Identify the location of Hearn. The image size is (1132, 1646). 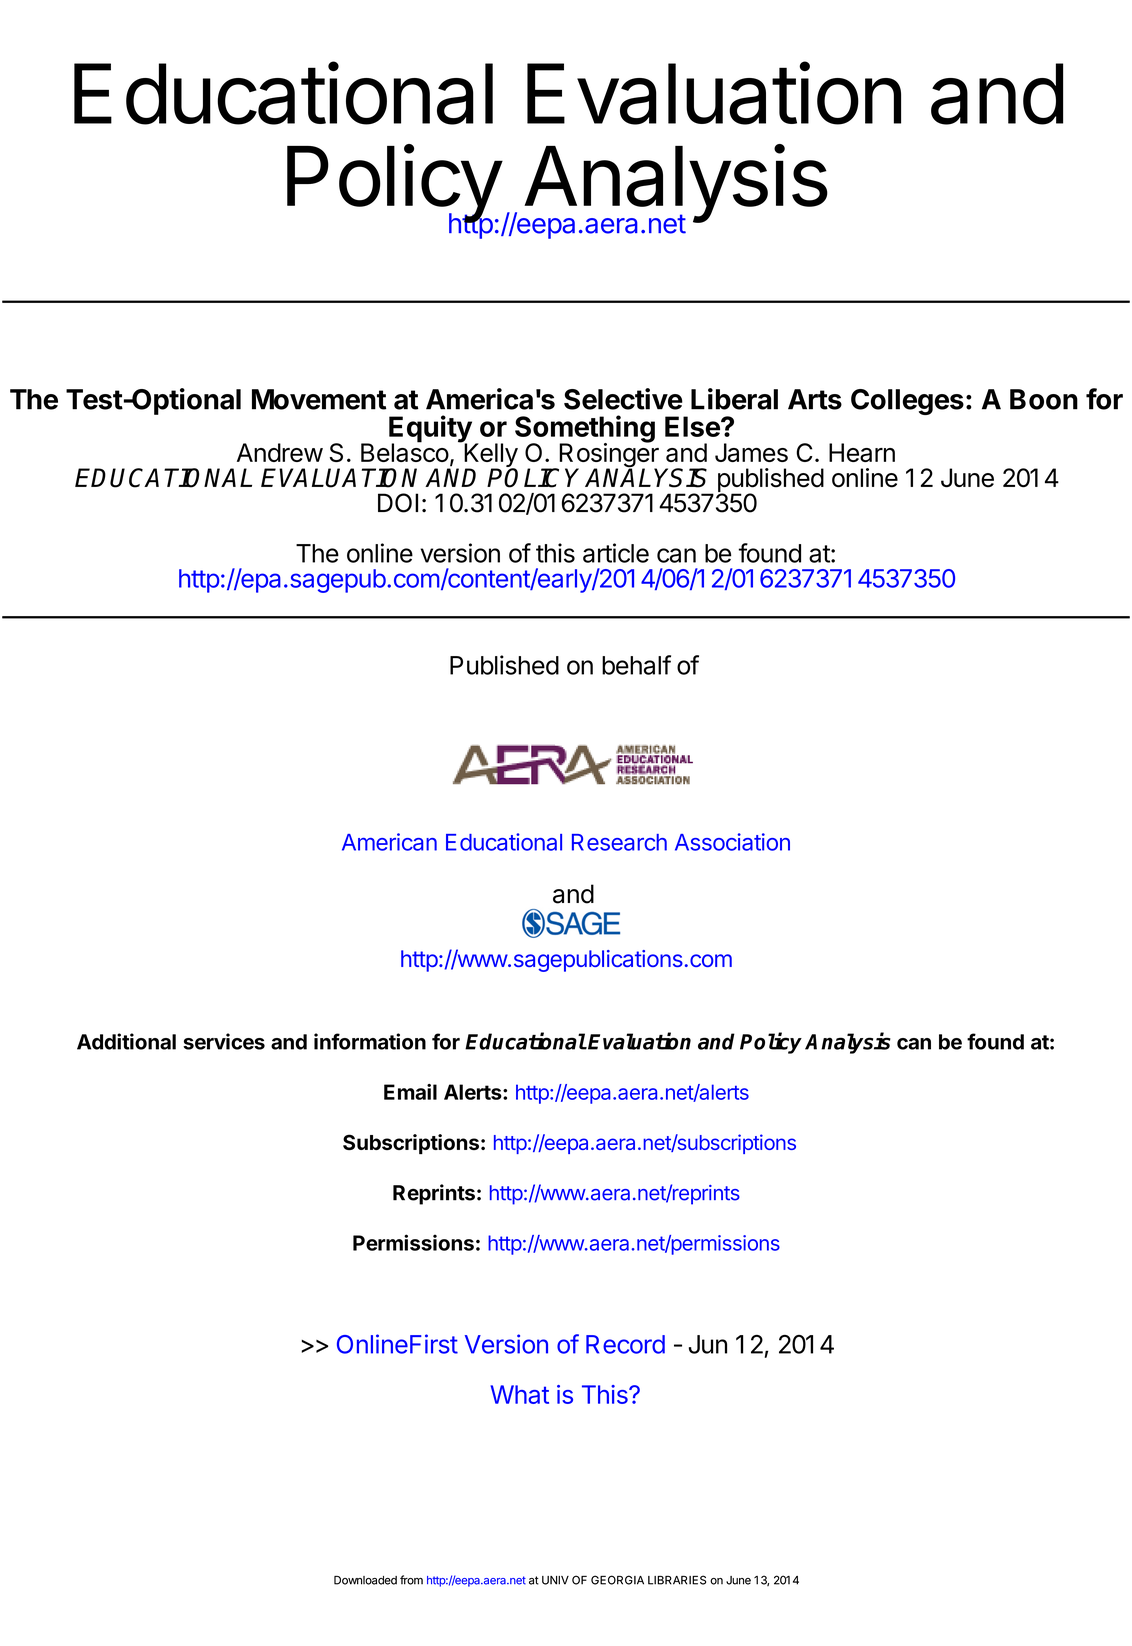
(862, 452).
